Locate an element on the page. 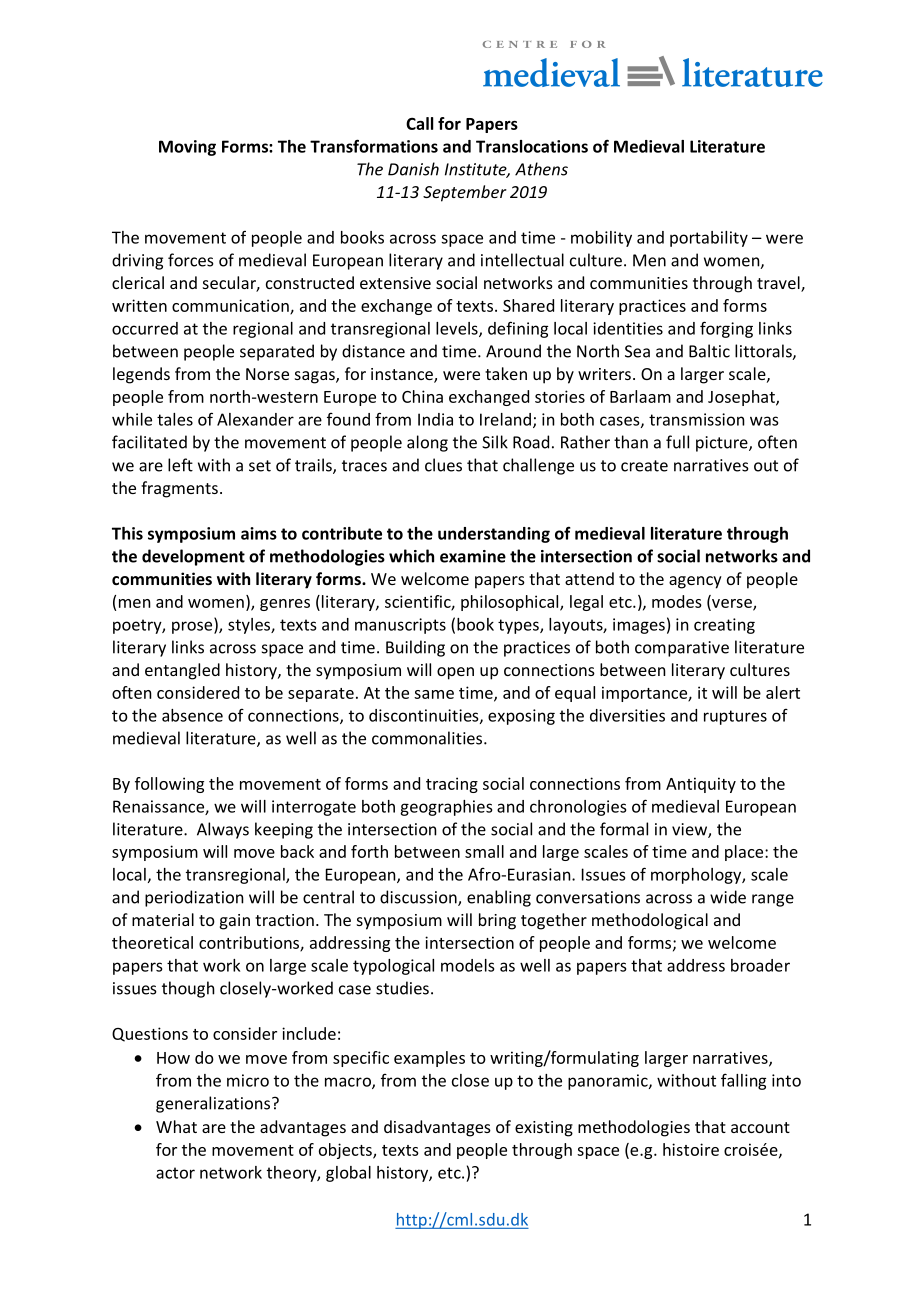  Moving is located at coordinates (187, 148).
